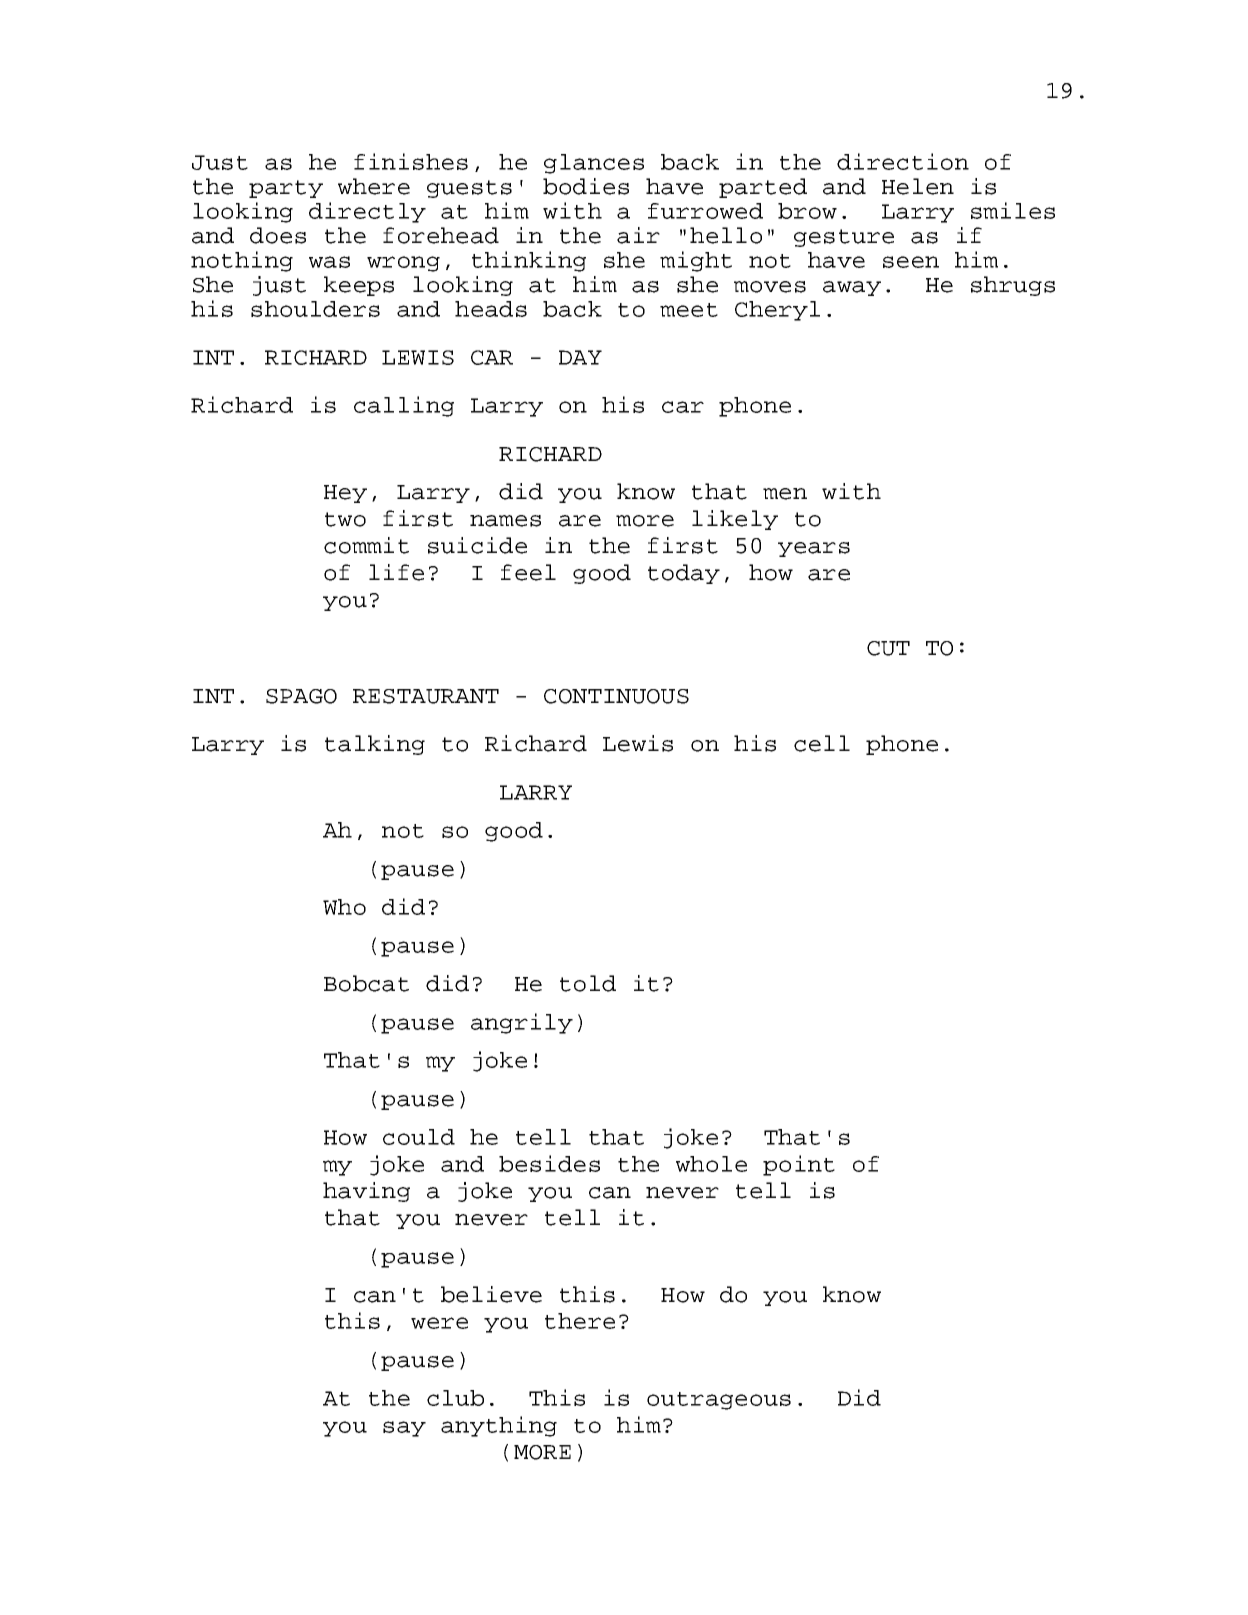 Image resolution: width=1248 pixels, height=1615 pixels. I want to click on told, so click(588, 983).
